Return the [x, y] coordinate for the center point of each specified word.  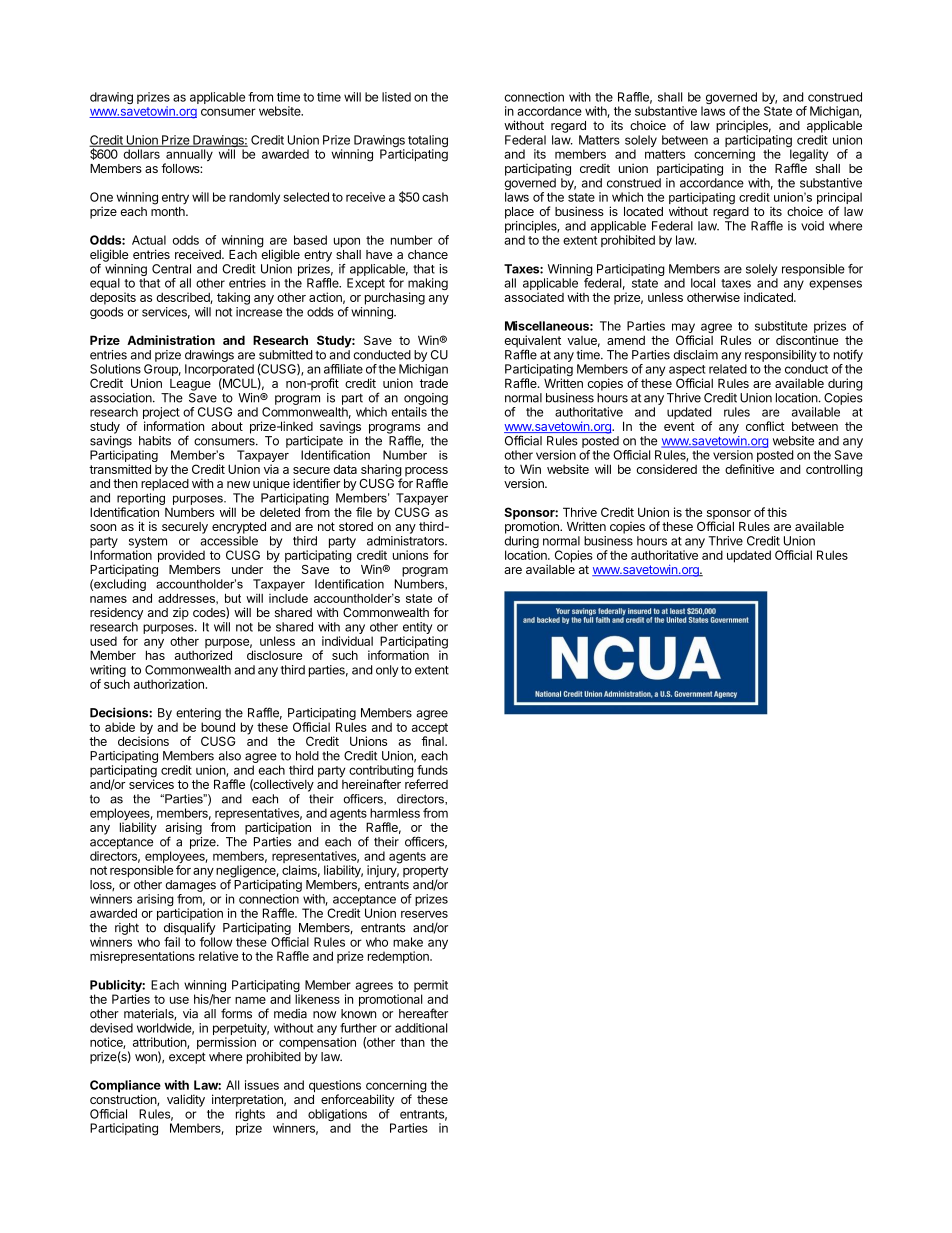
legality [809, 156]
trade [434, 383]
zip [181, 614]
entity [417, 628]
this [777, 512]
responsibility [781, 356]
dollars [142, 154]
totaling [428, 142]
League [190, 385]
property [425, 873]
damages [190, 886]
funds [432, 770]
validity [186, 1100]
